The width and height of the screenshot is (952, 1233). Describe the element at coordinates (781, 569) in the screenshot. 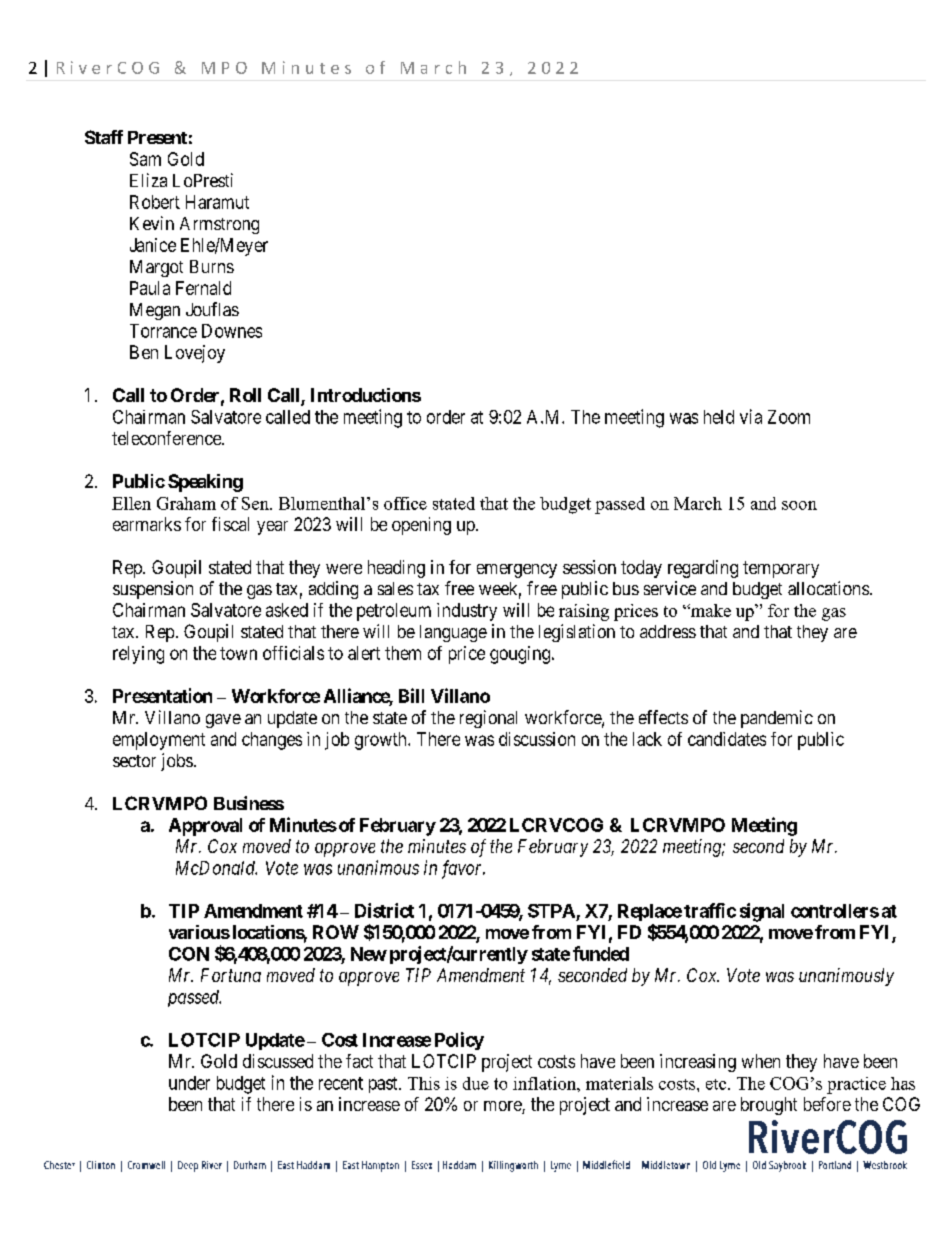

I see `temporary` at that location.
